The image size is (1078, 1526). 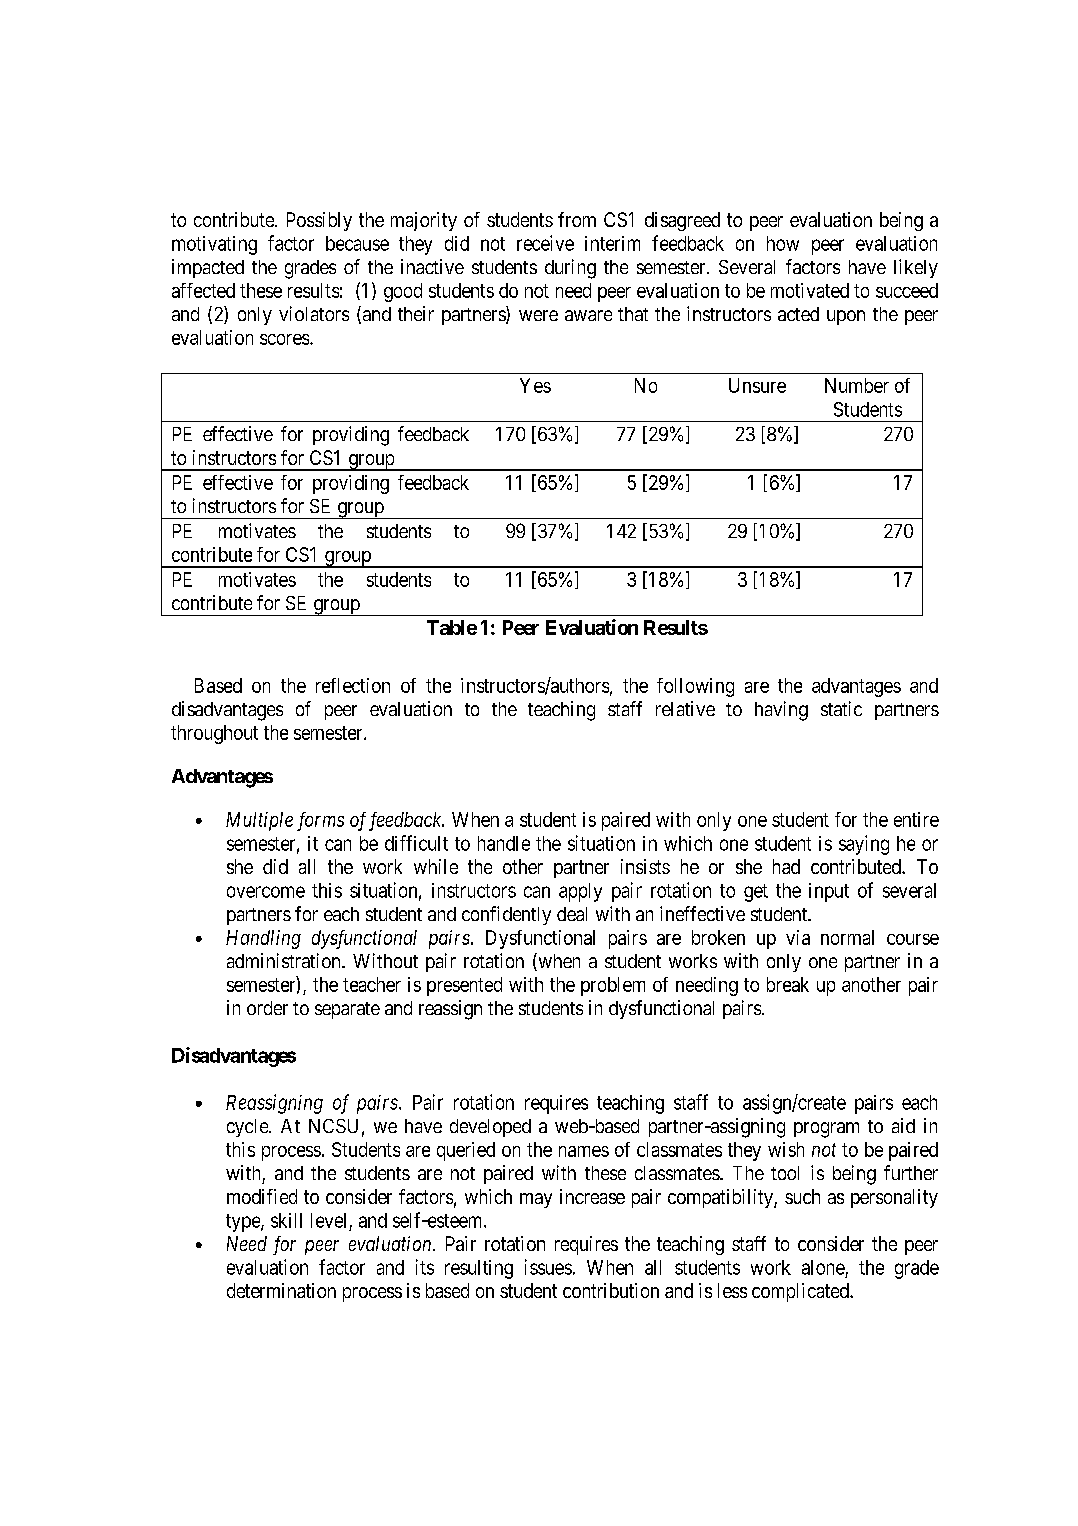 What do you see at coordinates (214, 734) in the screenshot?
I see `throughout` at bounding box center [214, 734].
